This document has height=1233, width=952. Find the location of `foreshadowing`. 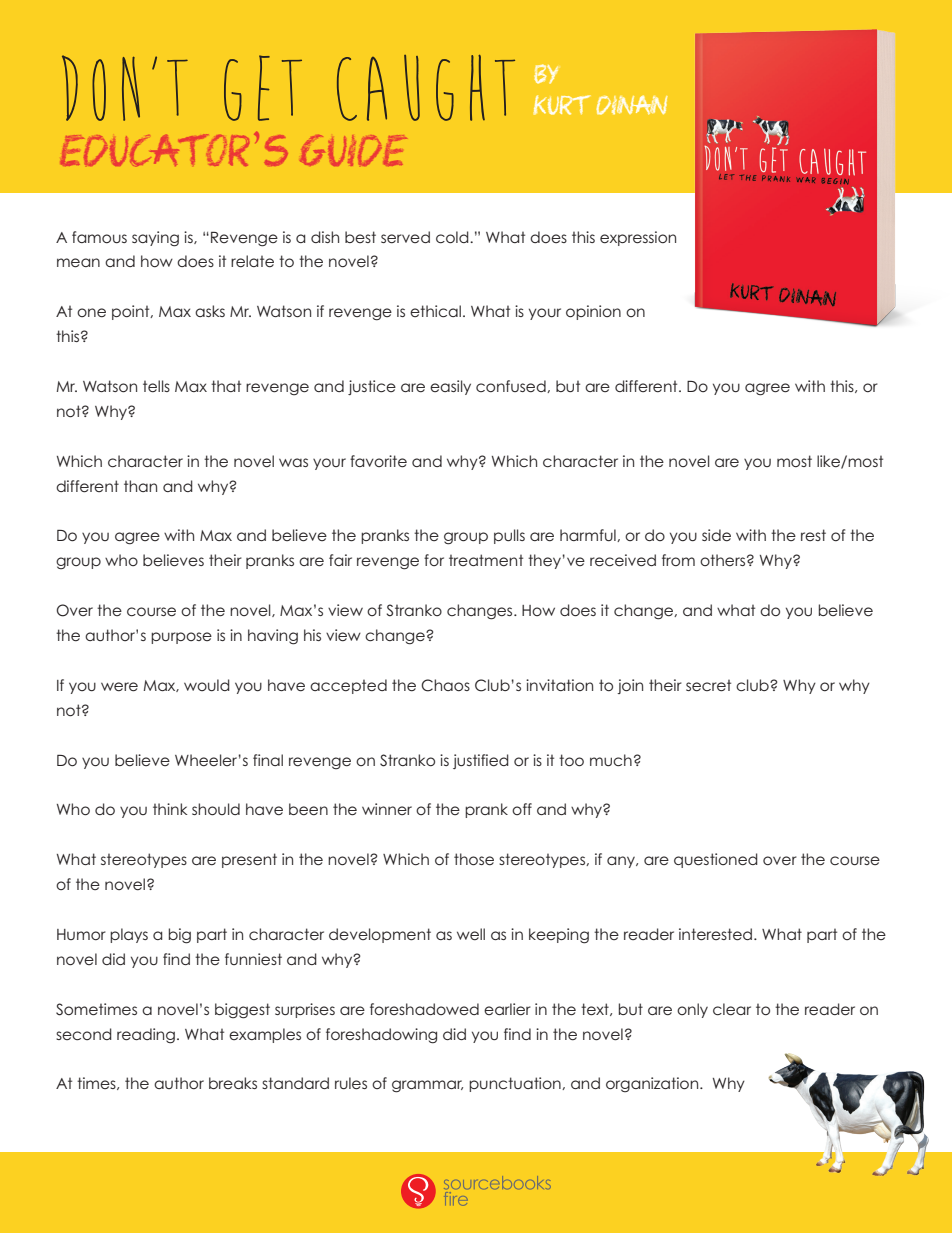

foreshadowing is located at coordinates (381, 1036).
